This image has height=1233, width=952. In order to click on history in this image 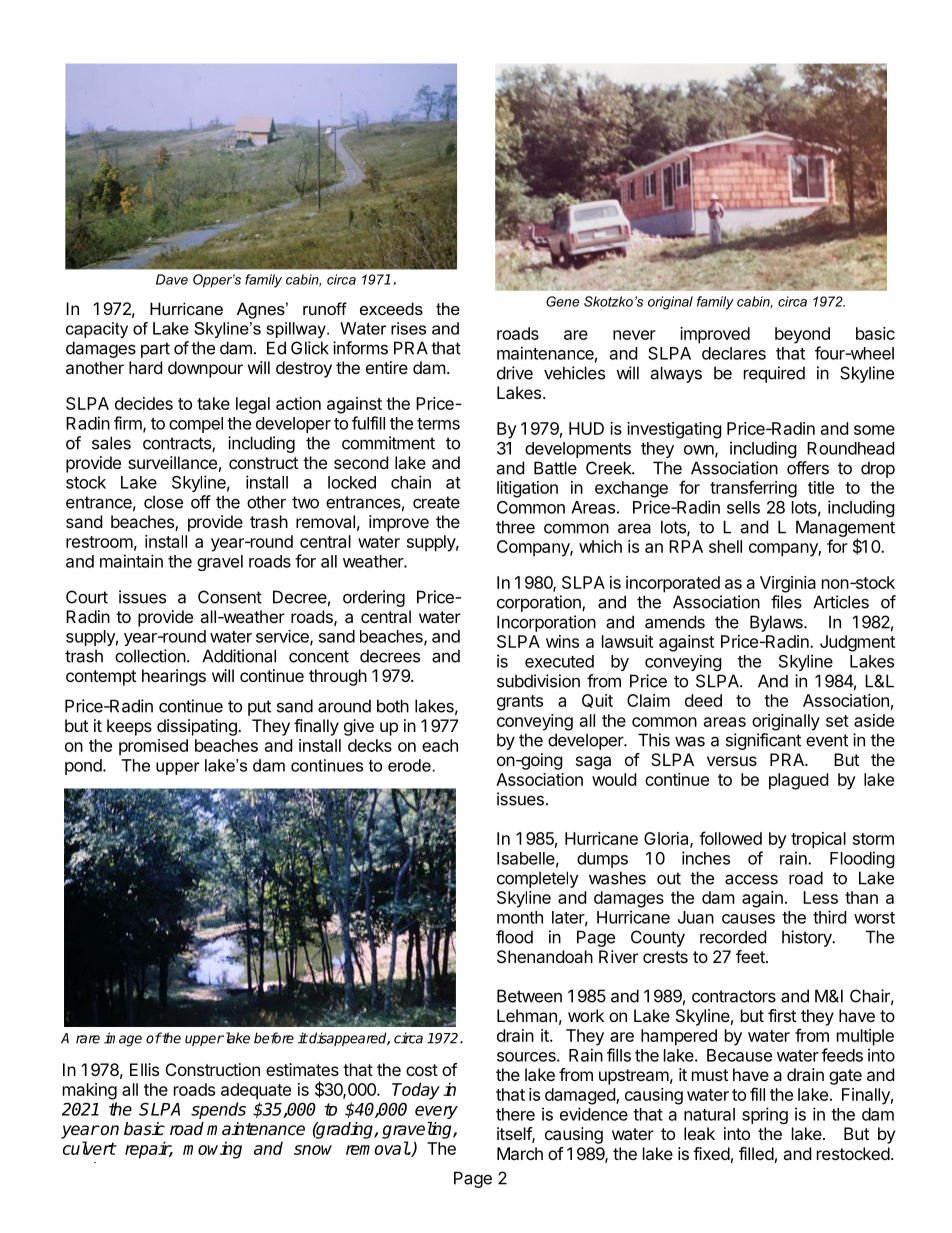, I will do `click(808, 938)`.
